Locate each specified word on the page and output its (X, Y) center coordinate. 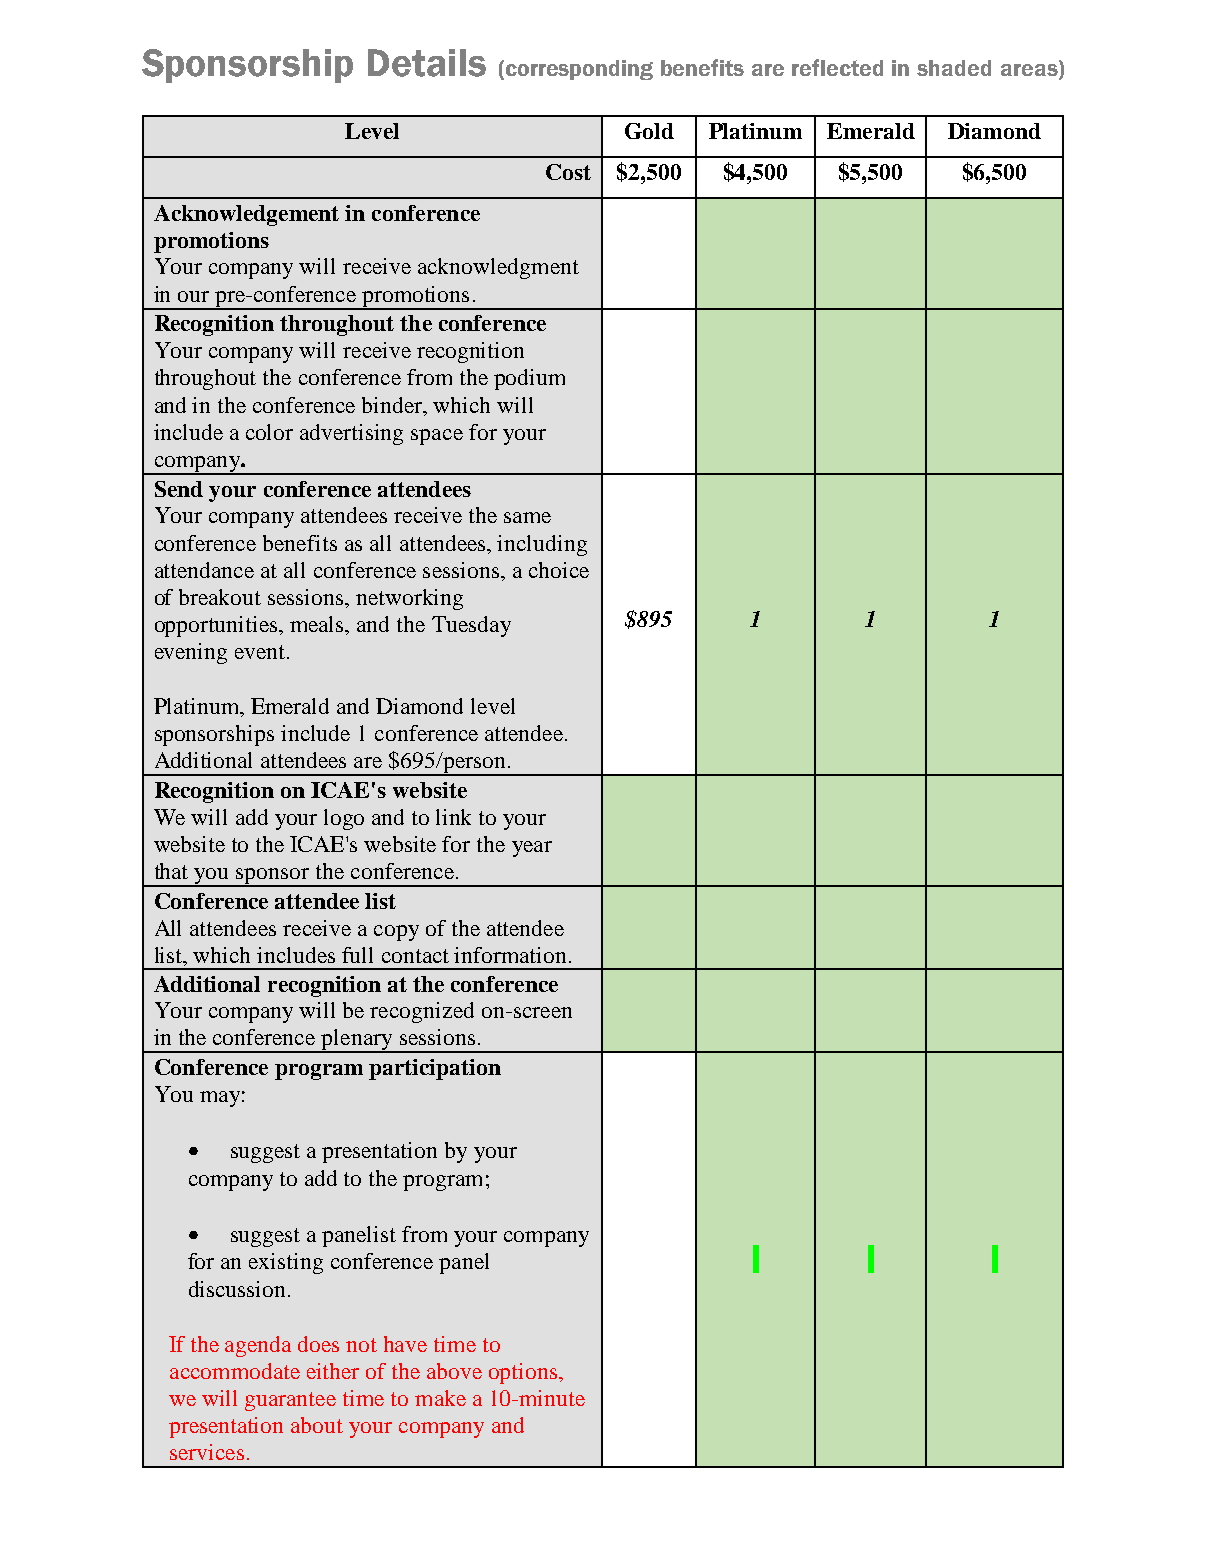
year (532, 849)
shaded (954, 68)
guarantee (290, 1401)
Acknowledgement (246, 215)
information (510, 955)
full (357, 955)
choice (559, 570)
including (542, 545)
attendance (204, 570)
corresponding (579, 70)
